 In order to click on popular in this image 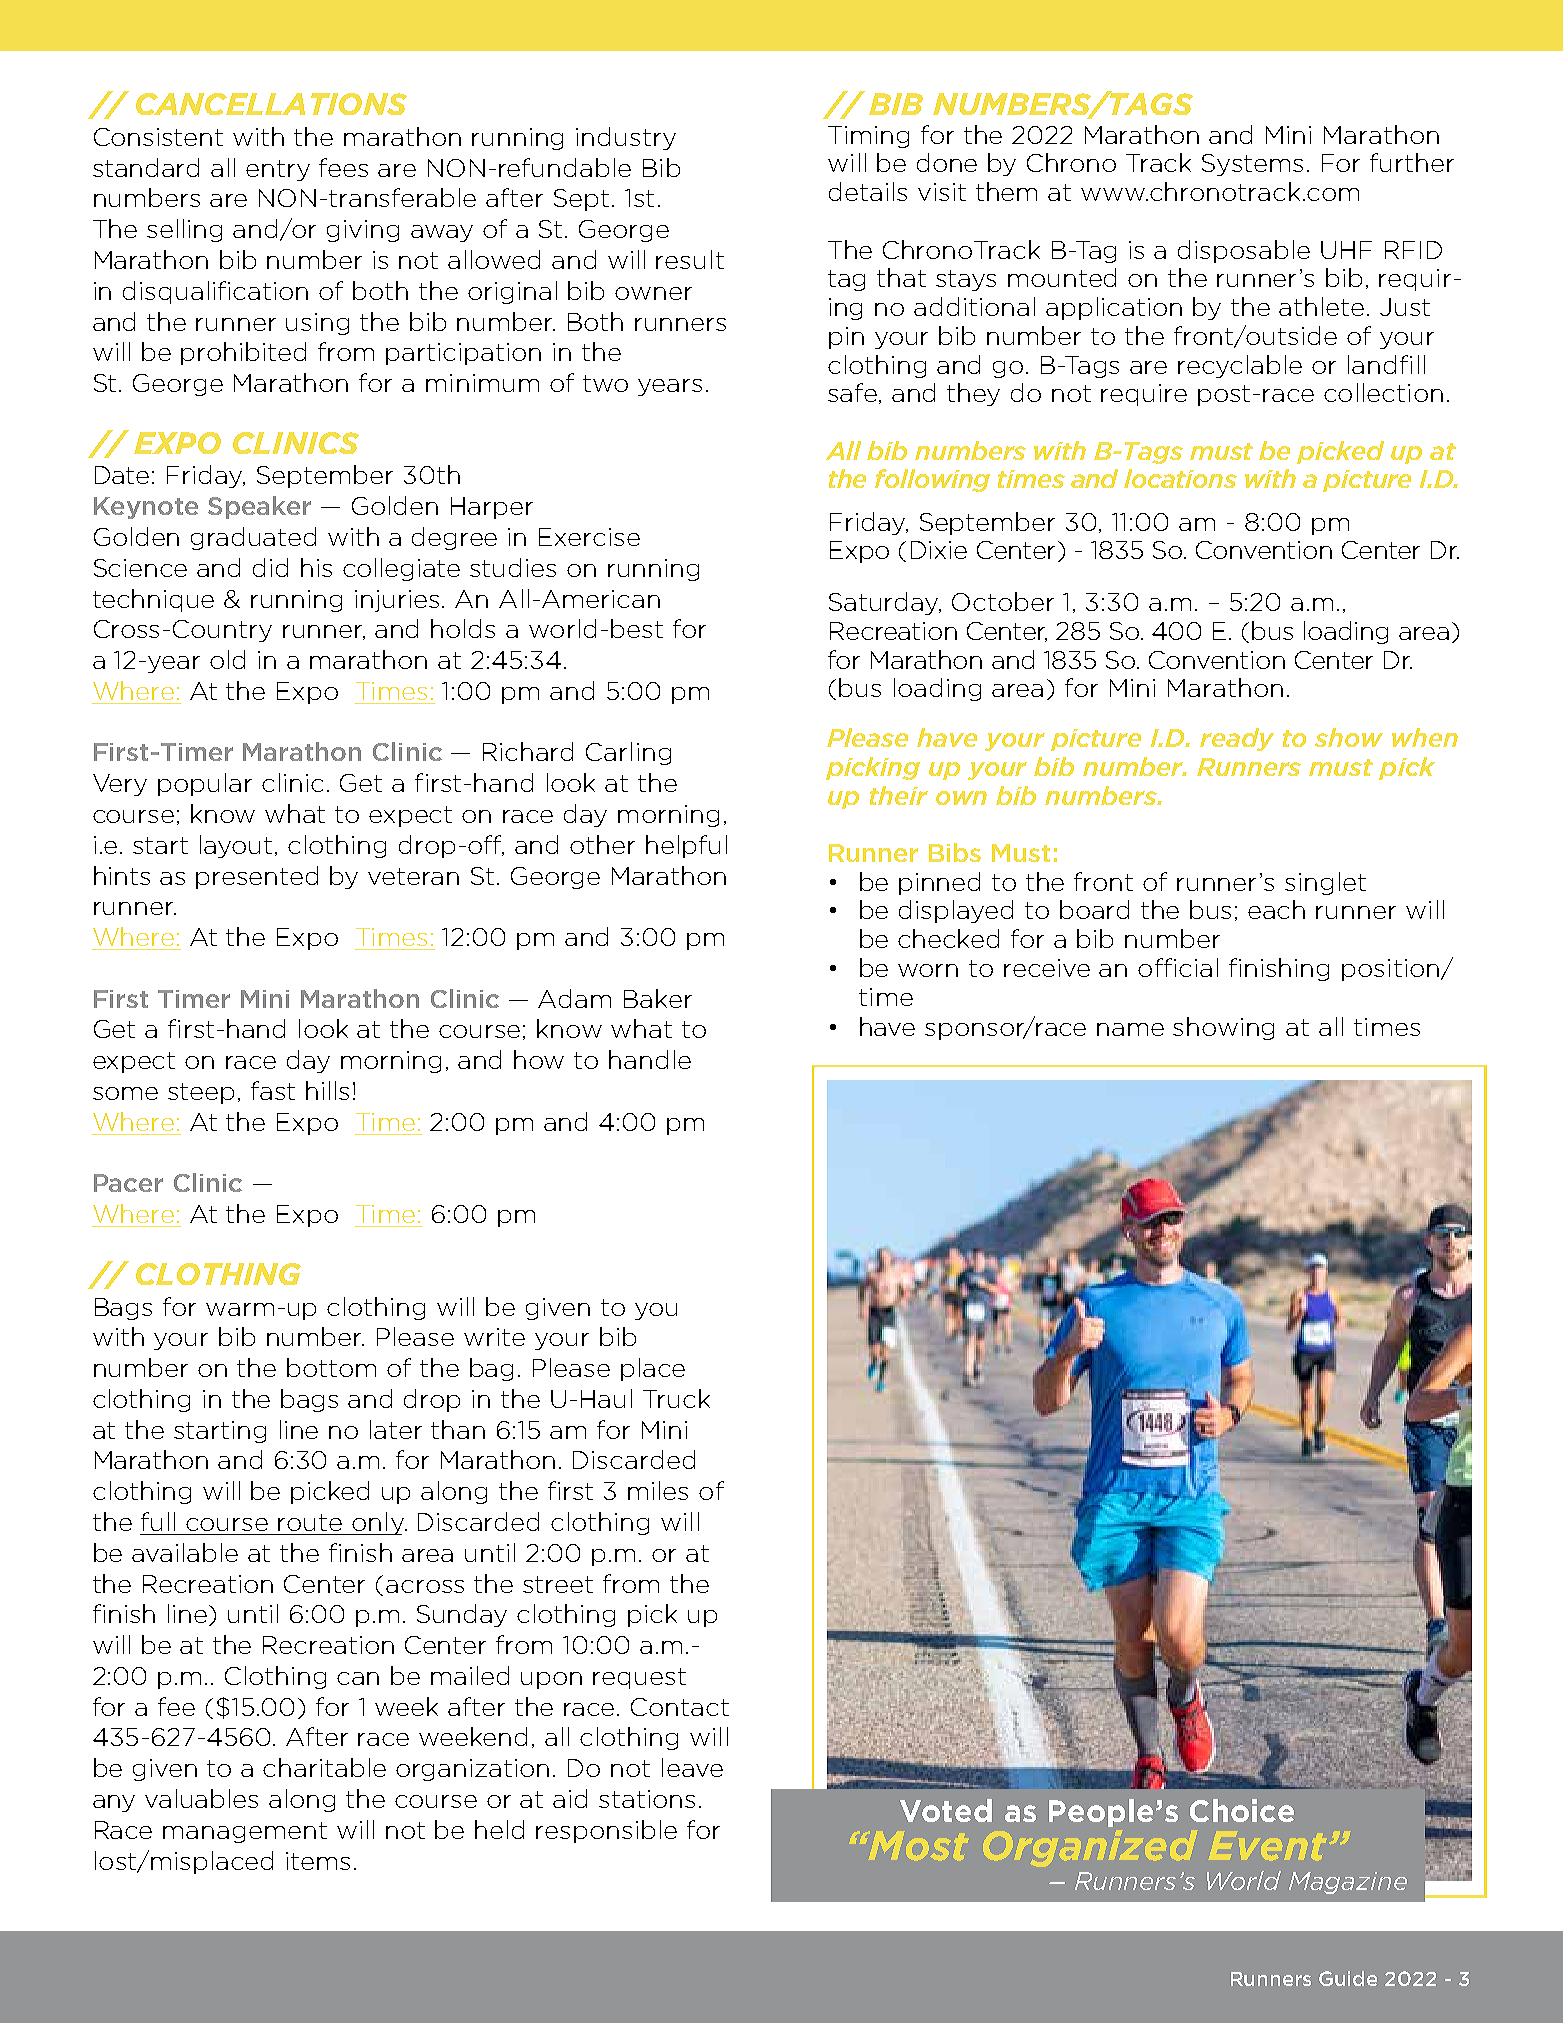, I will do `click(205, 784)`.
